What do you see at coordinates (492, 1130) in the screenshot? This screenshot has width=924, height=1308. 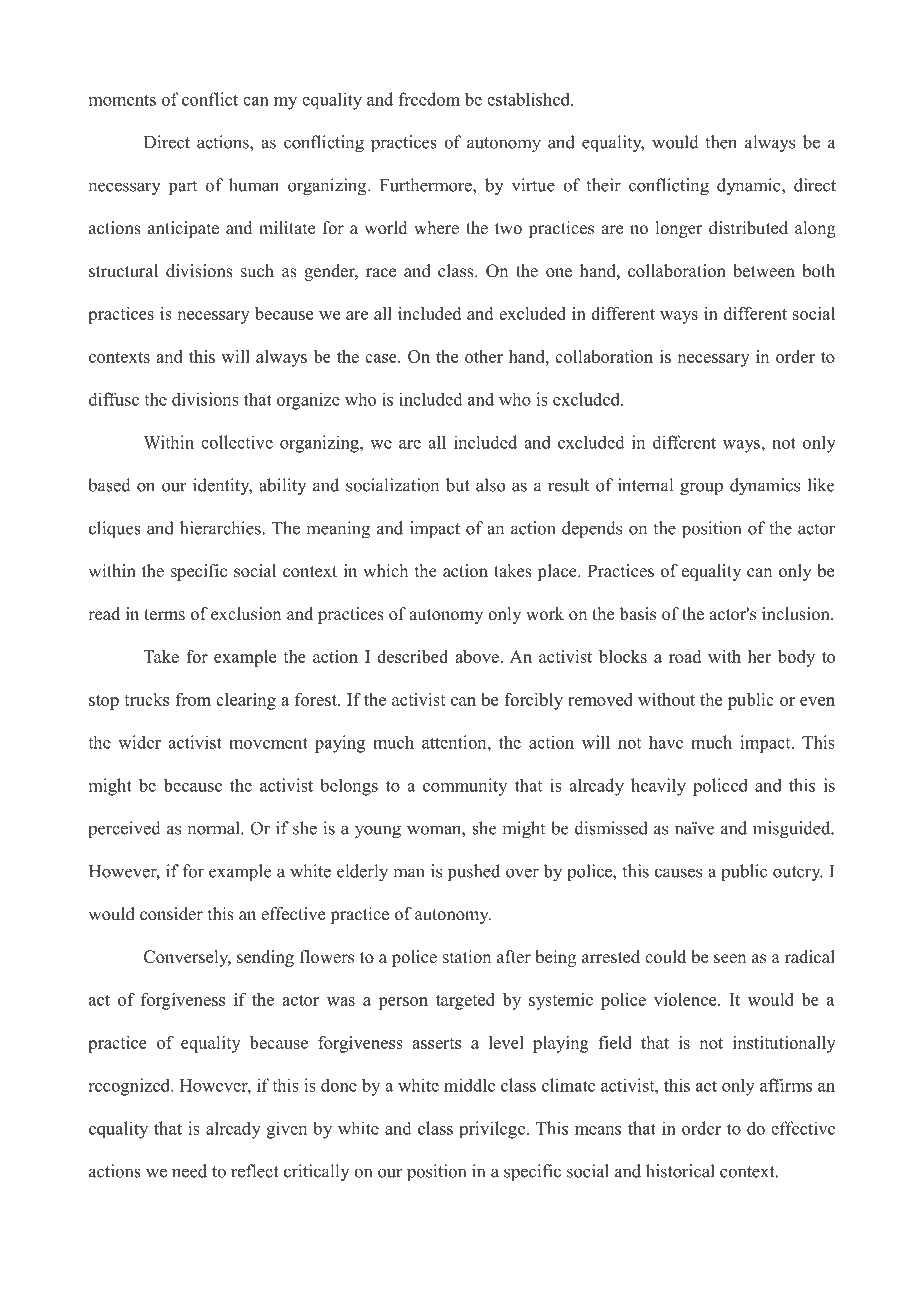 I see `privilege` at bounding box center [492, 1130].
